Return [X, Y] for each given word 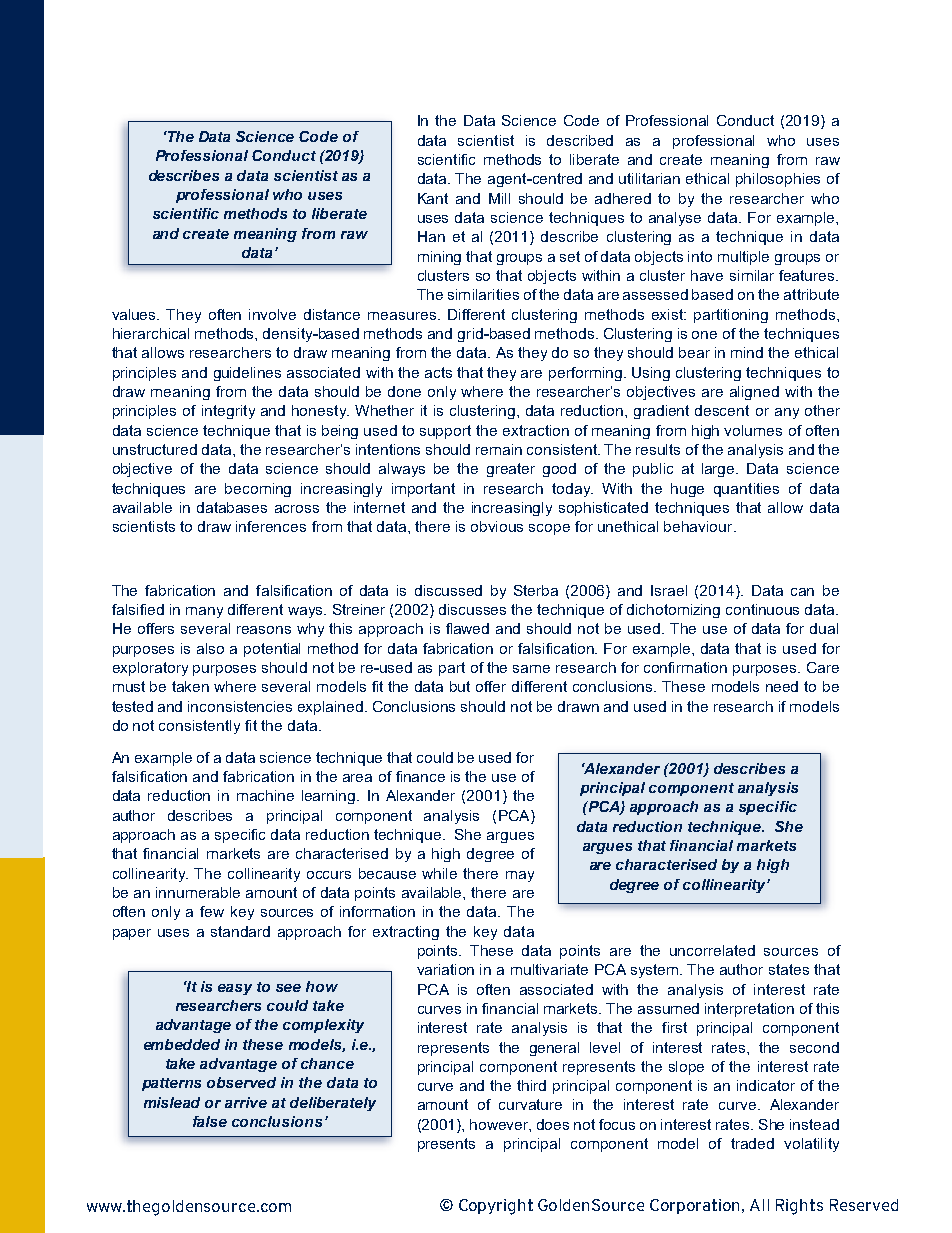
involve [272, 314]
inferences [271, 526]
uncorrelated [712, 950]
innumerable [198, 892]
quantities [746, 490]
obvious [497, 526]
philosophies [778, 180]
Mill [499, 198]
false [210, 1121]
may [520, 876]
